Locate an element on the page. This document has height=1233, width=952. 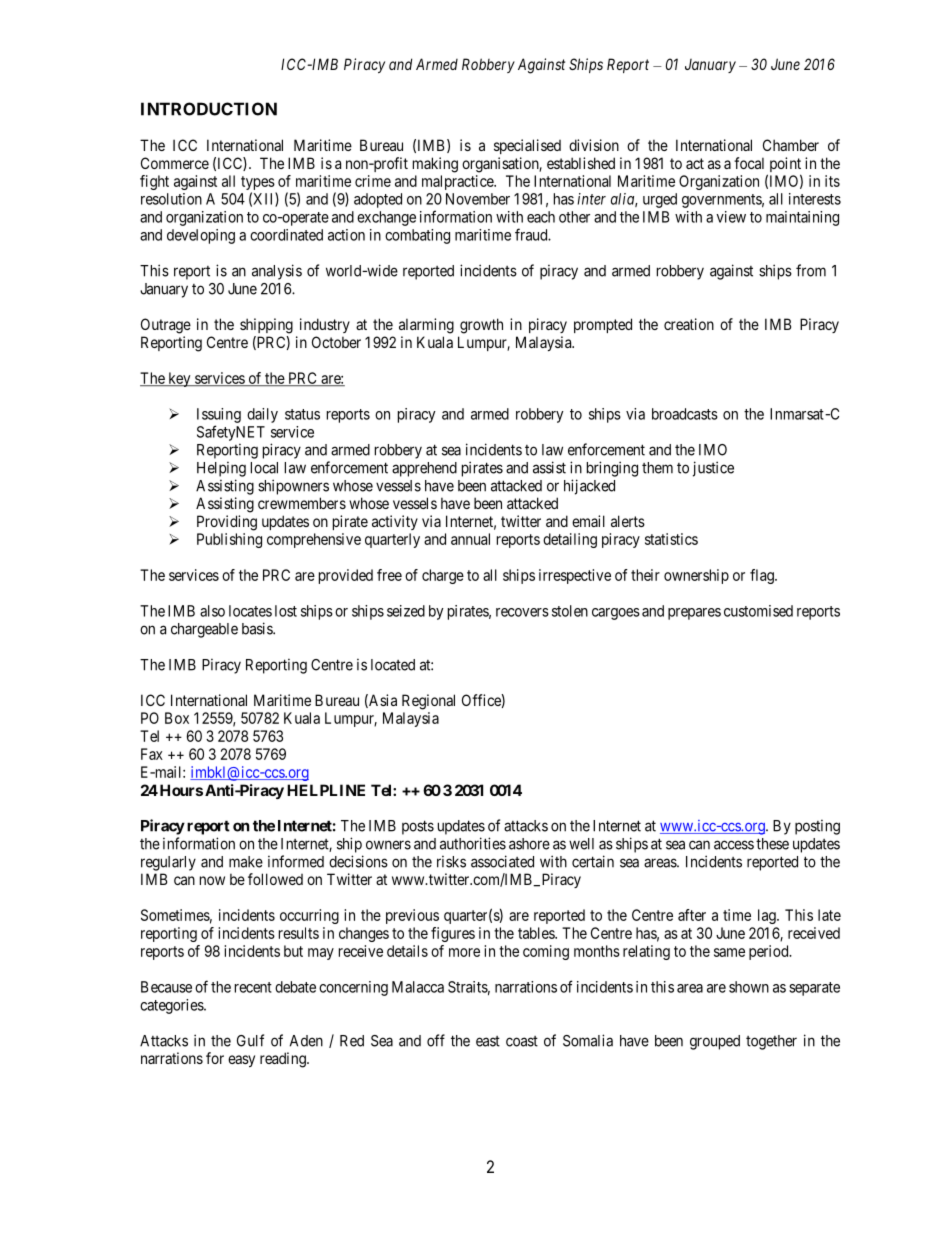
Issuing is located at coordinates (219, 415).
